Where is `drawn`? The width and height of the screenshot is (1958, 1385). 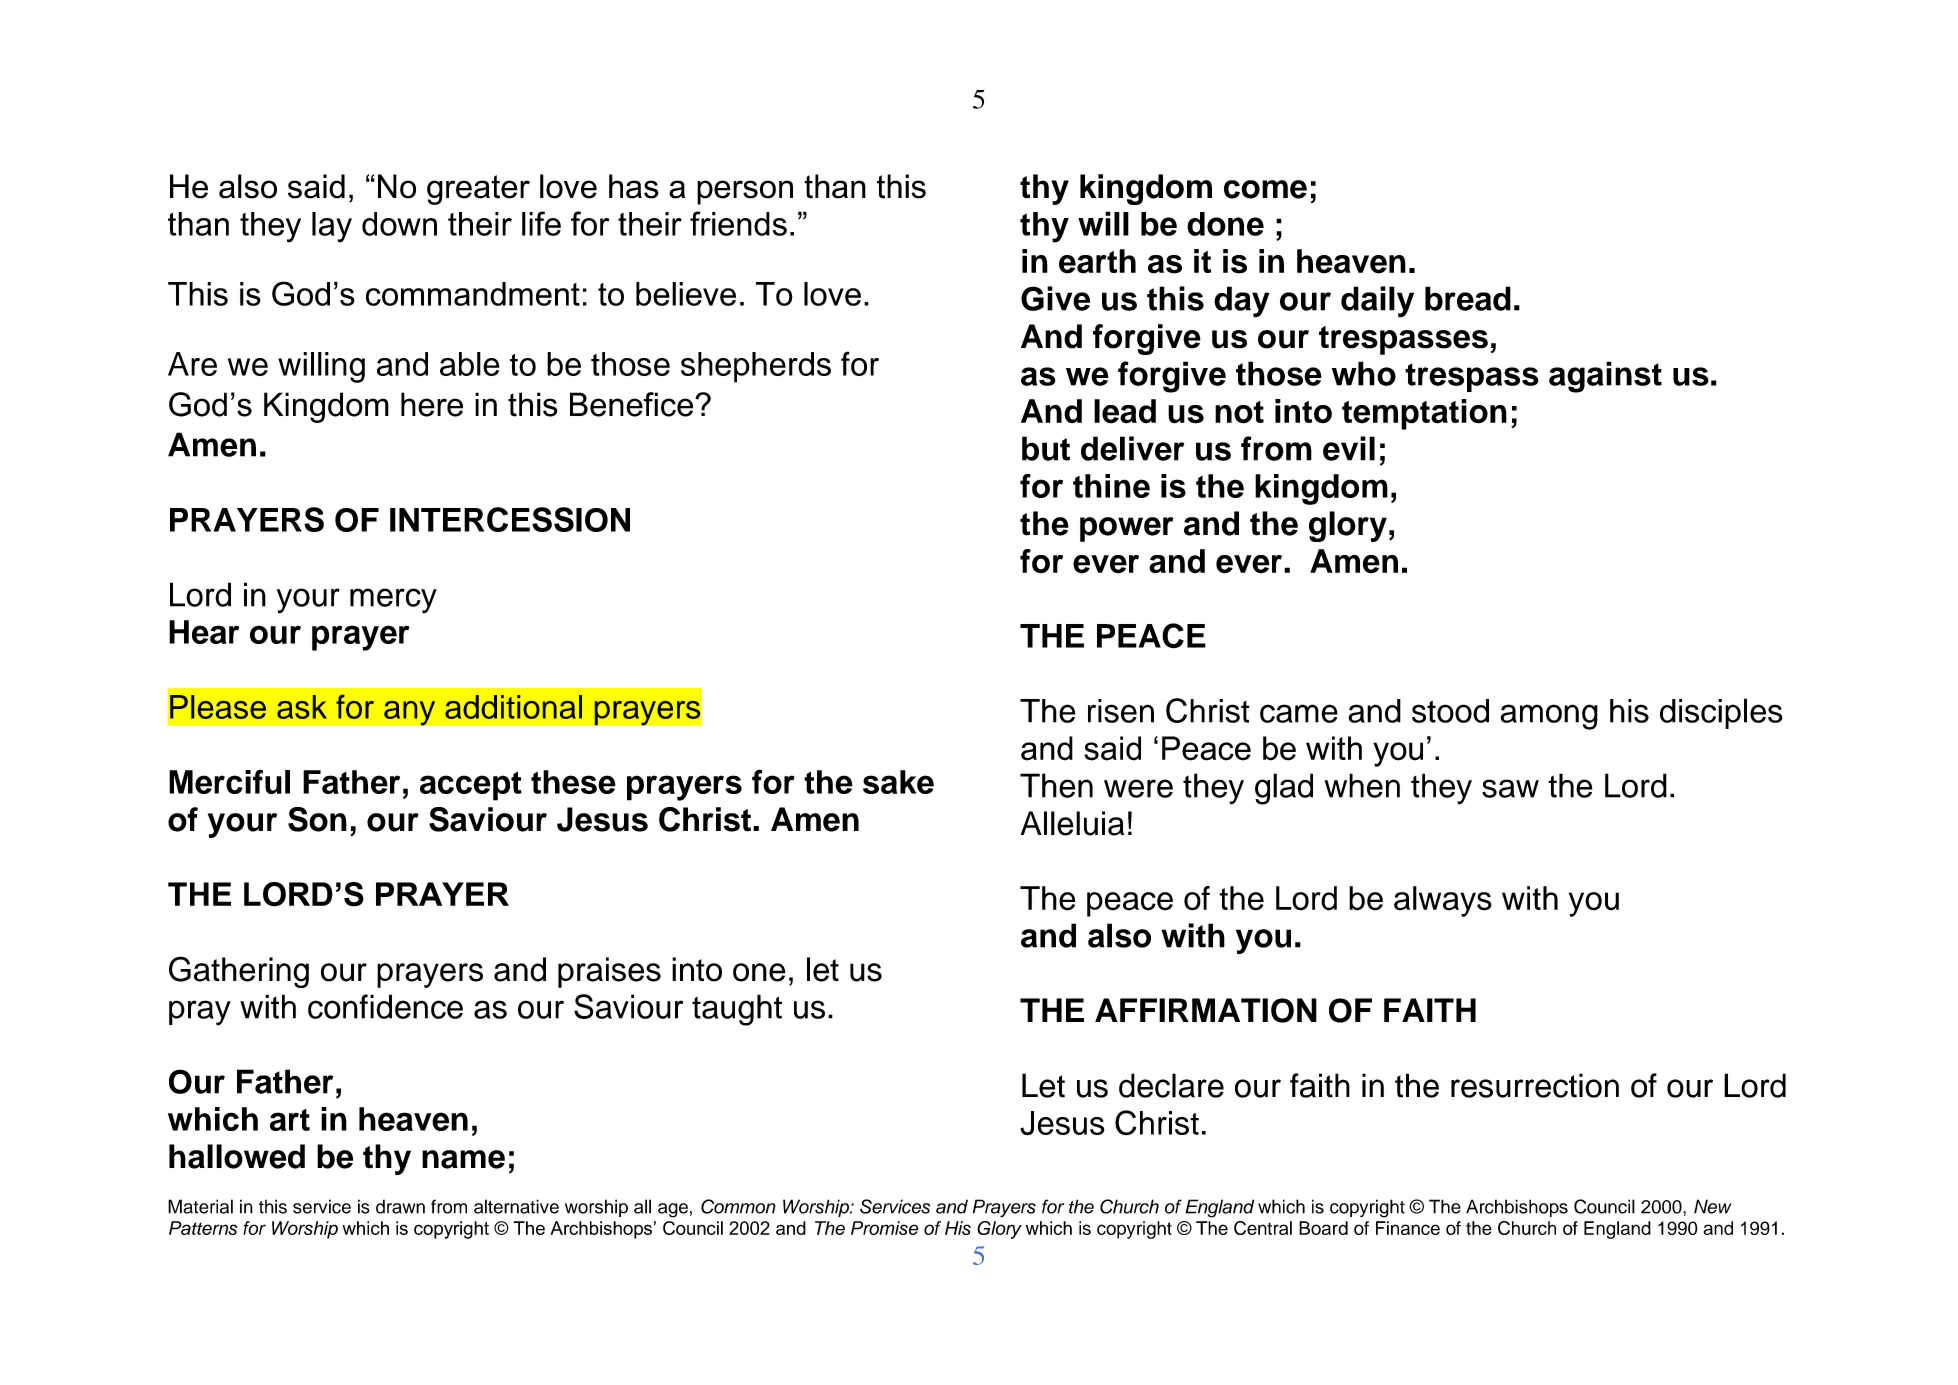 drawn is located at coordinates (400, 1207).
